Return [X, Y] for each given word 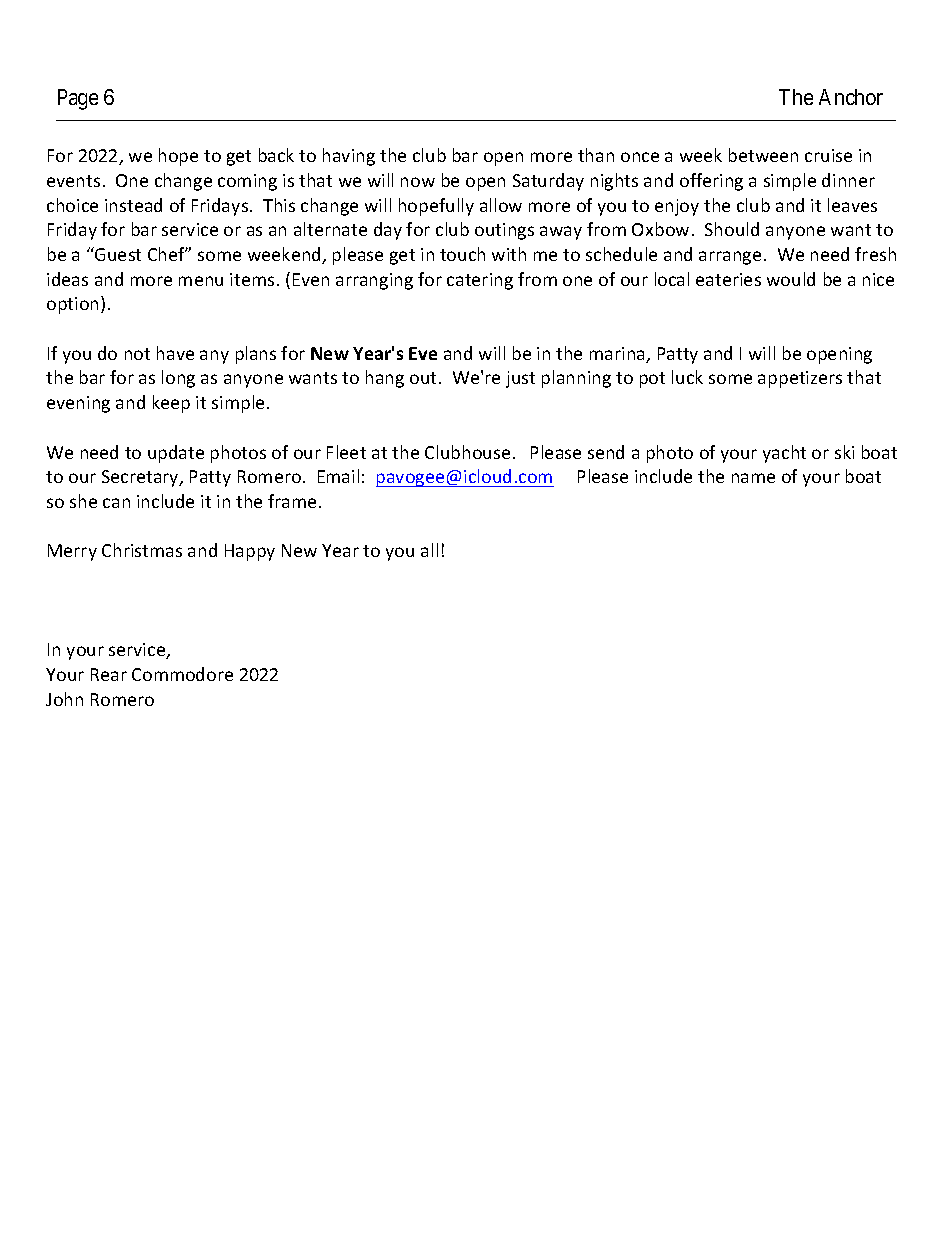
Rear [109, 674]
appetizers [800, 379]
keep [171, 404]
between [763, 155]
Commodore [182, 674]
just [520, 379]
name [753, 478]
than [596, 155]
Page [78, 99]
